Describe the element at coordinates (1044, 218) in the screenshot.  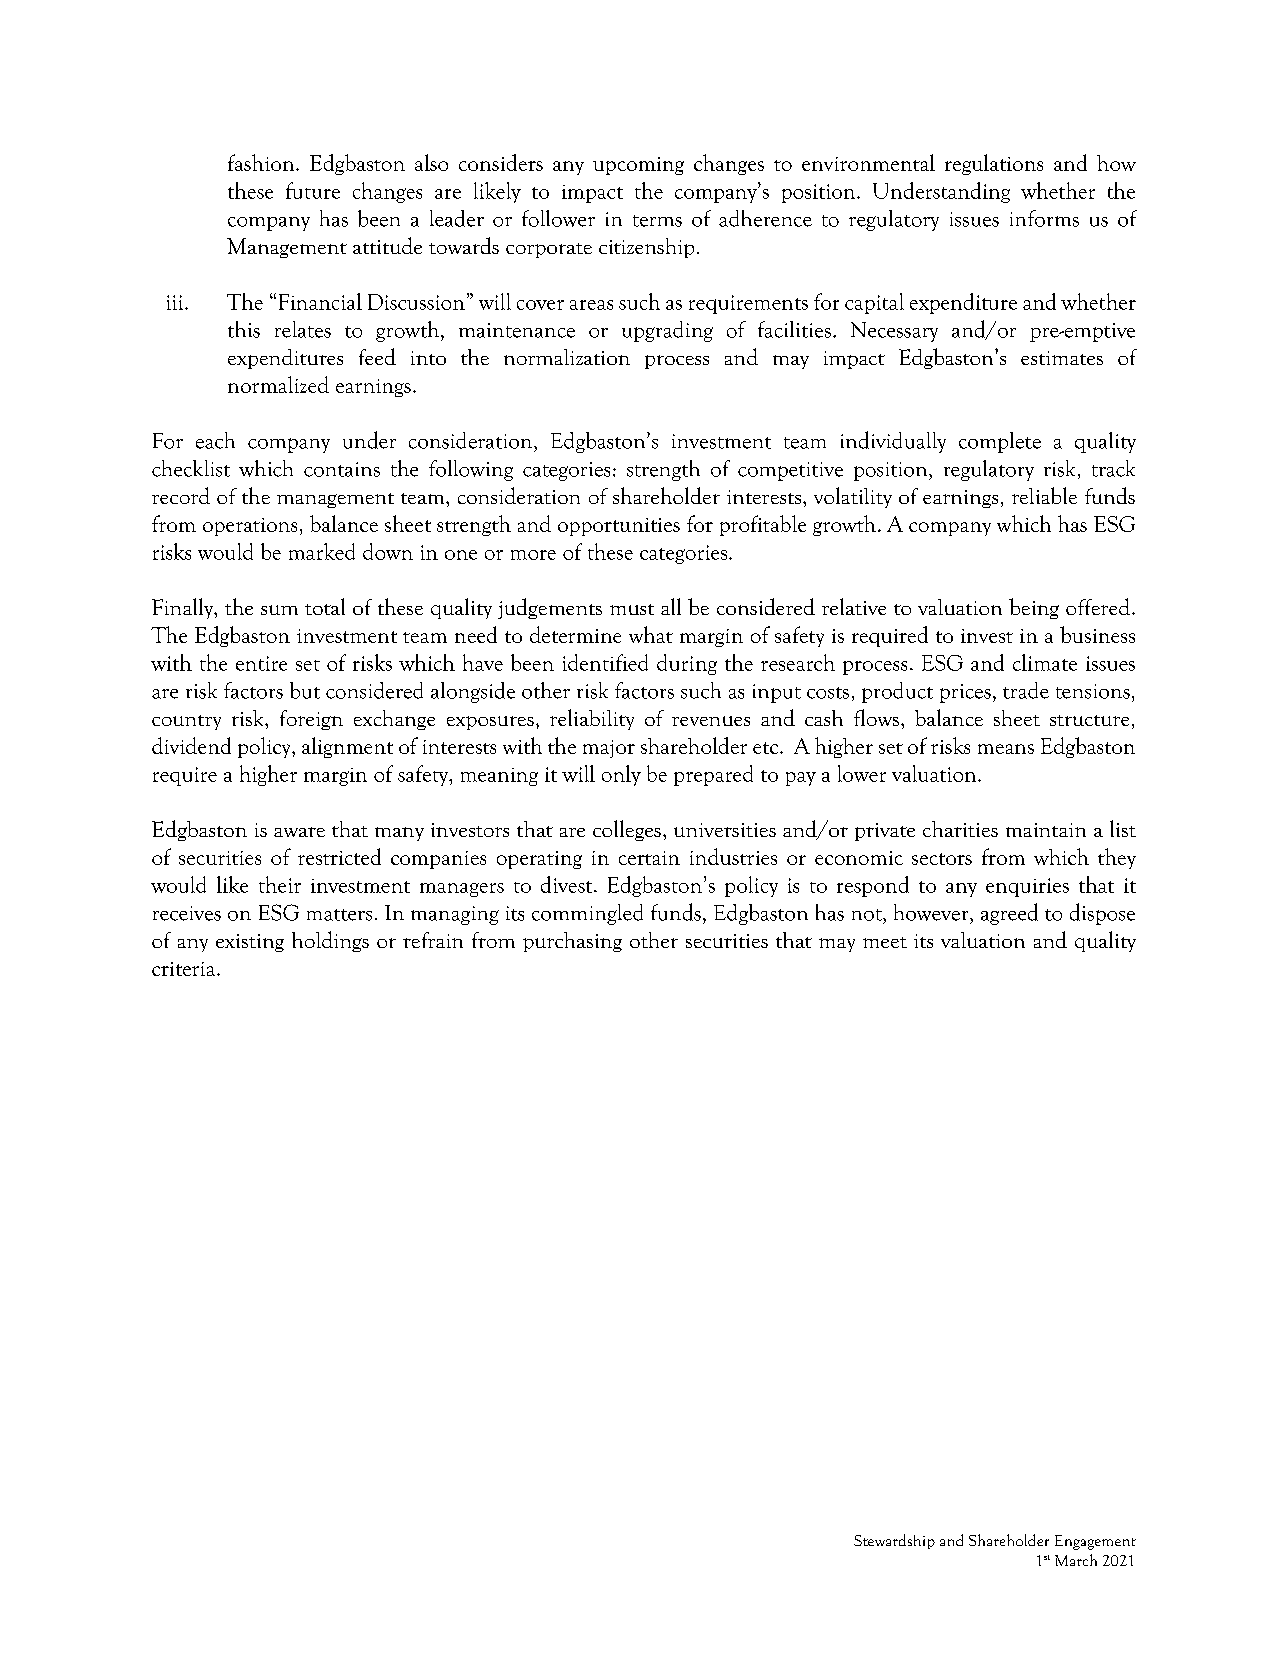
I see `informs` at that location.
